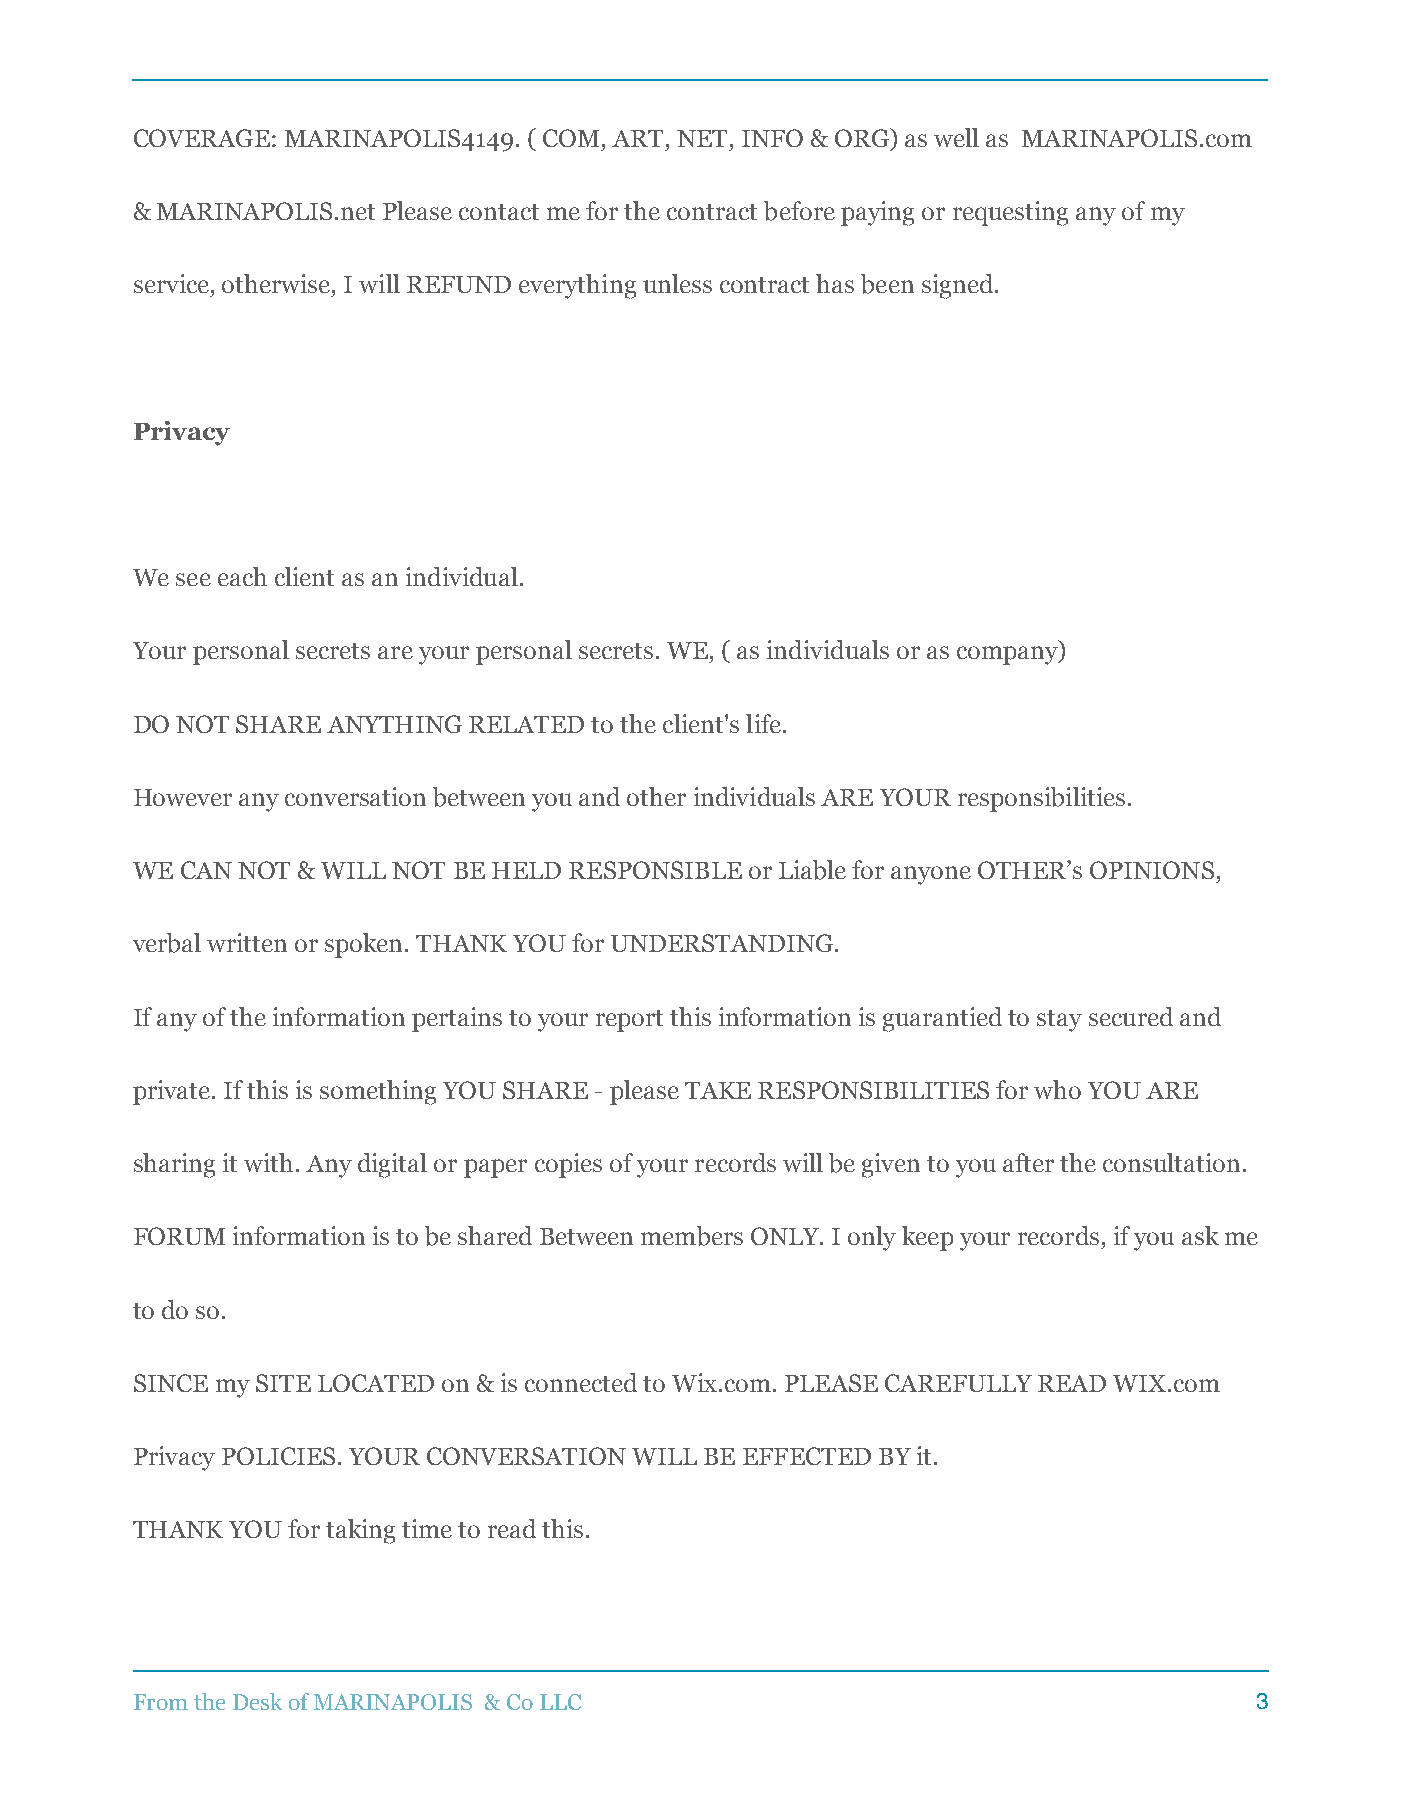 This screenshot has height=1813, width=1401. I want to click on requesting, so click(1010, 213).
